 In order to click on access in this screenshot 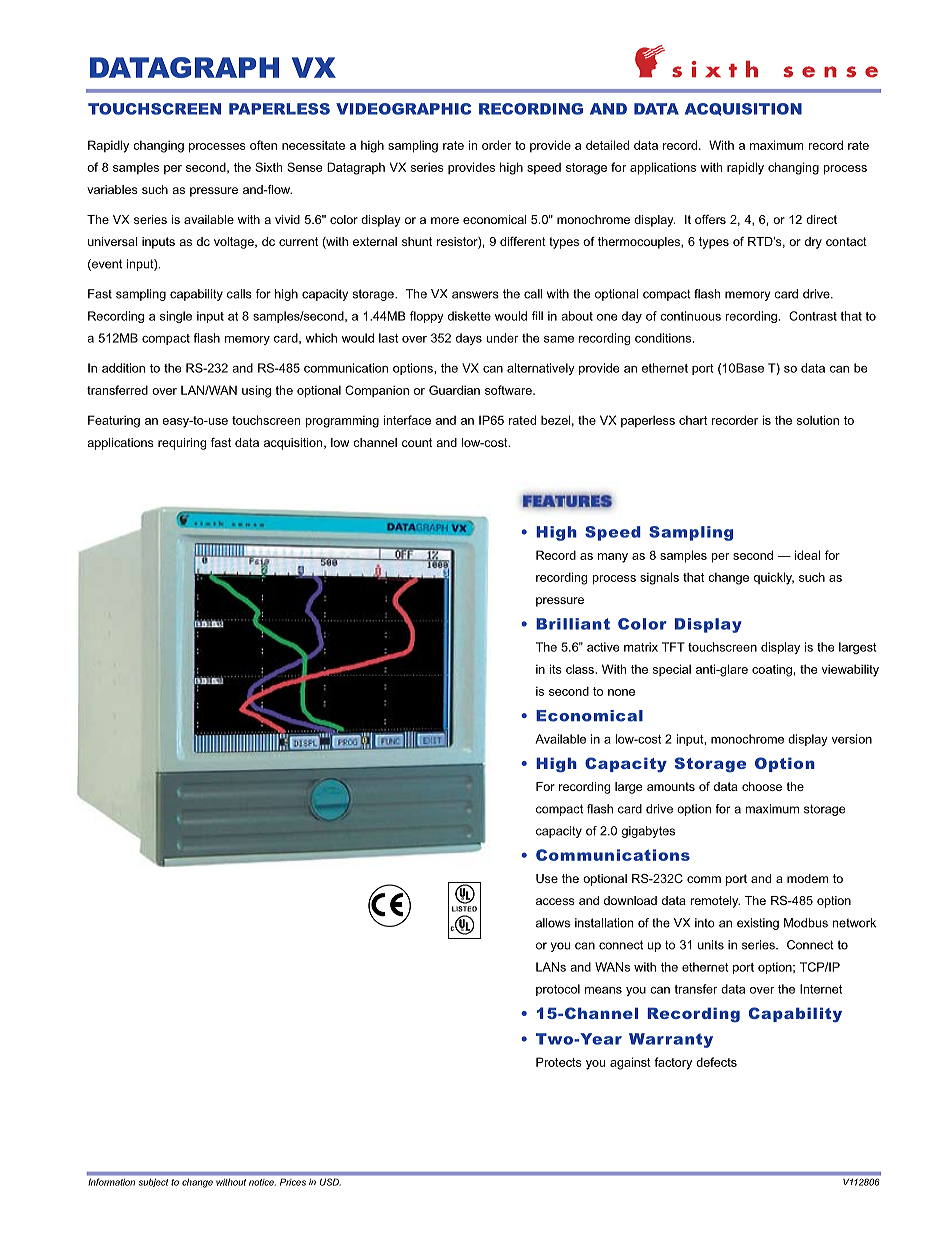, I will do `click(555, 901)`.
